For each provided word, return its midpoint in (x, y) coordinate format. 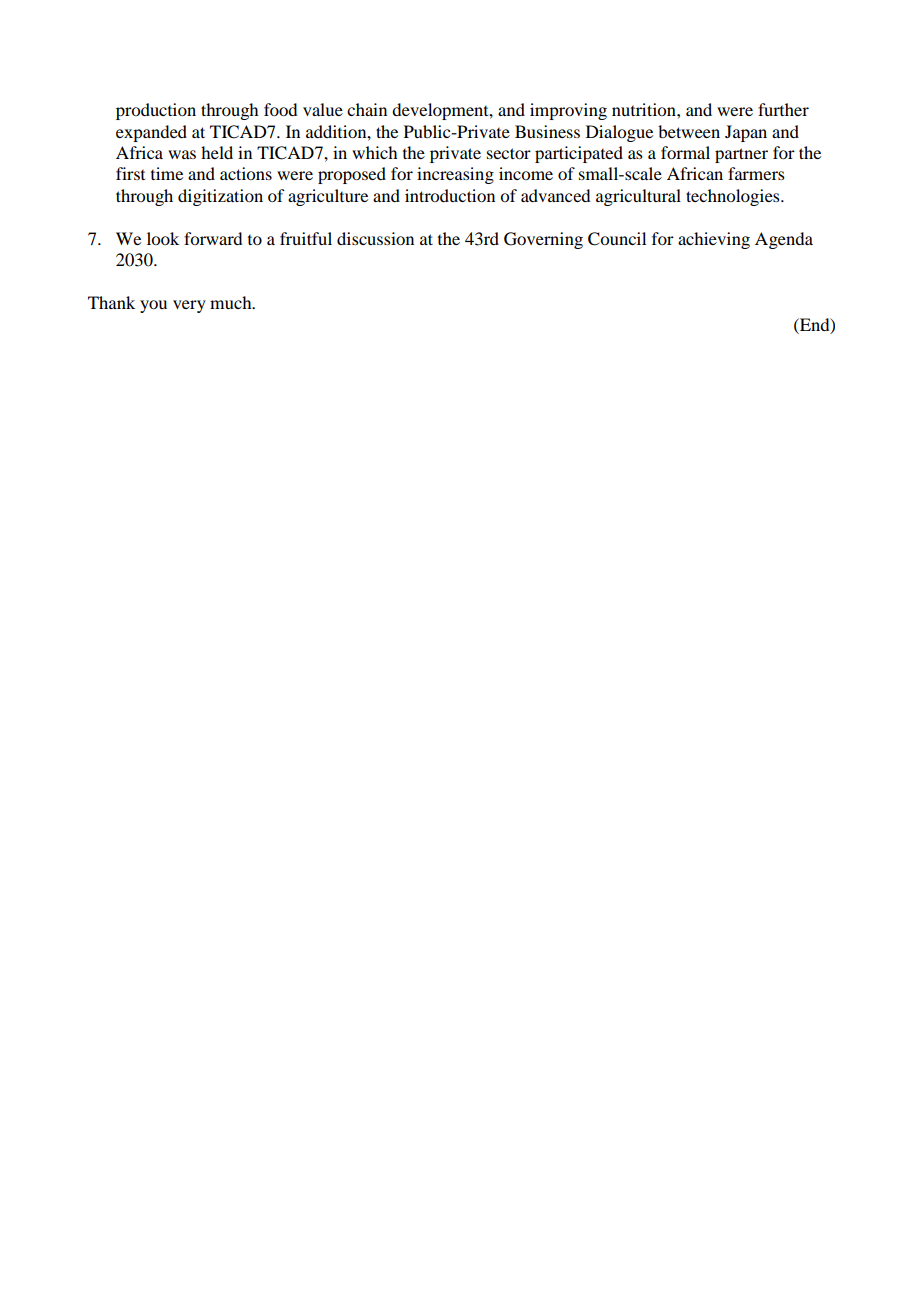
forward (213, 238)
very (189, 306)
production (156, 111)
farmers (756, 173)
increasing (455, 175)
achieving (714, 240)
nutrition (645, 109)
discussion (375, 238)
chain (367, 109)
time (167, 173)
